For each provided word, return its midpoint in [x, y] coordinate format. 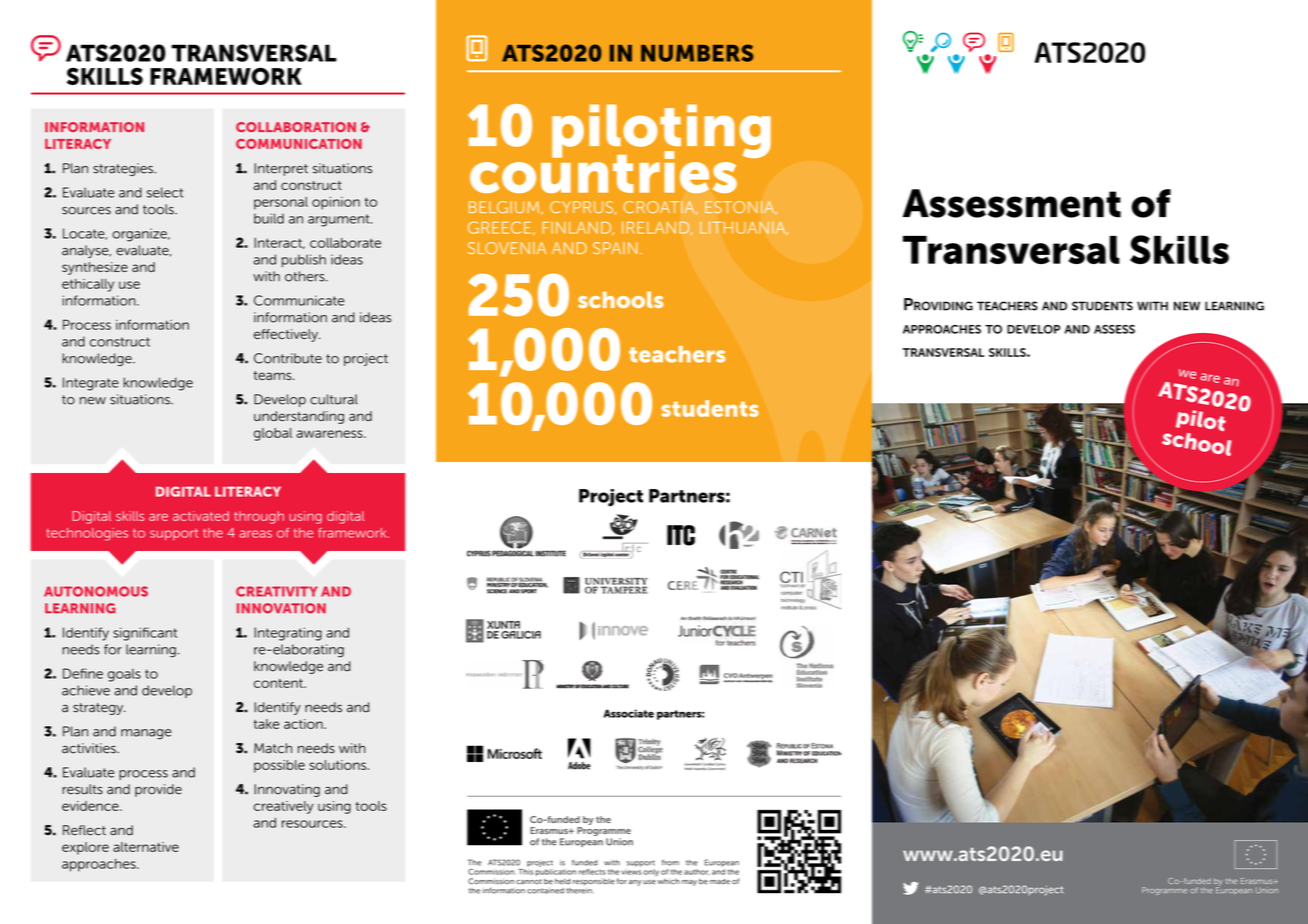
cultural [334, 399]
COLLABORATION [296, 127]
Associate [628, 713]
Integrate [91, 384]
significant [145, 634]
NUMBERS [697, 53]
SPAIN [615, 248]
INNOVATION [281, 608]
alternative [146, 847]
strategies [124, 169]
